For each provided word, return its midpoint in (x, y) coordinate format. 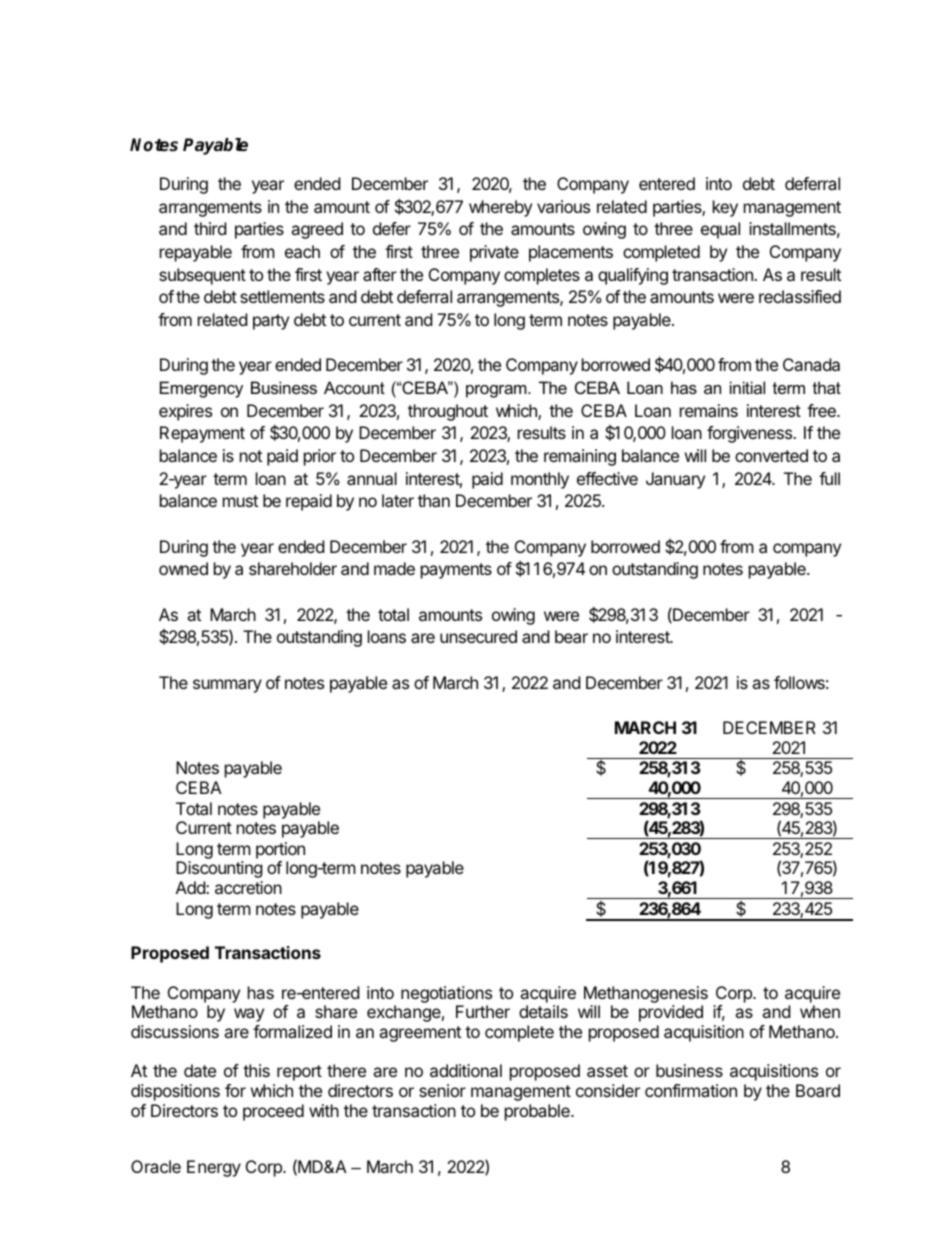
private (494, 253)
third (210, 228)
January (675, 480)
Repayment (202, 434)
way (249, 1015)
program (497, 391)
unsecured (478, 636)
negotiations (446, 994)
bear (571, 636)
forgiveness (751, 434)
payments (456, 571)
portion (280, 850)
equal (720, 230)
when (820, 1011)
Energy (214, 1168)
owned (183, 568)
